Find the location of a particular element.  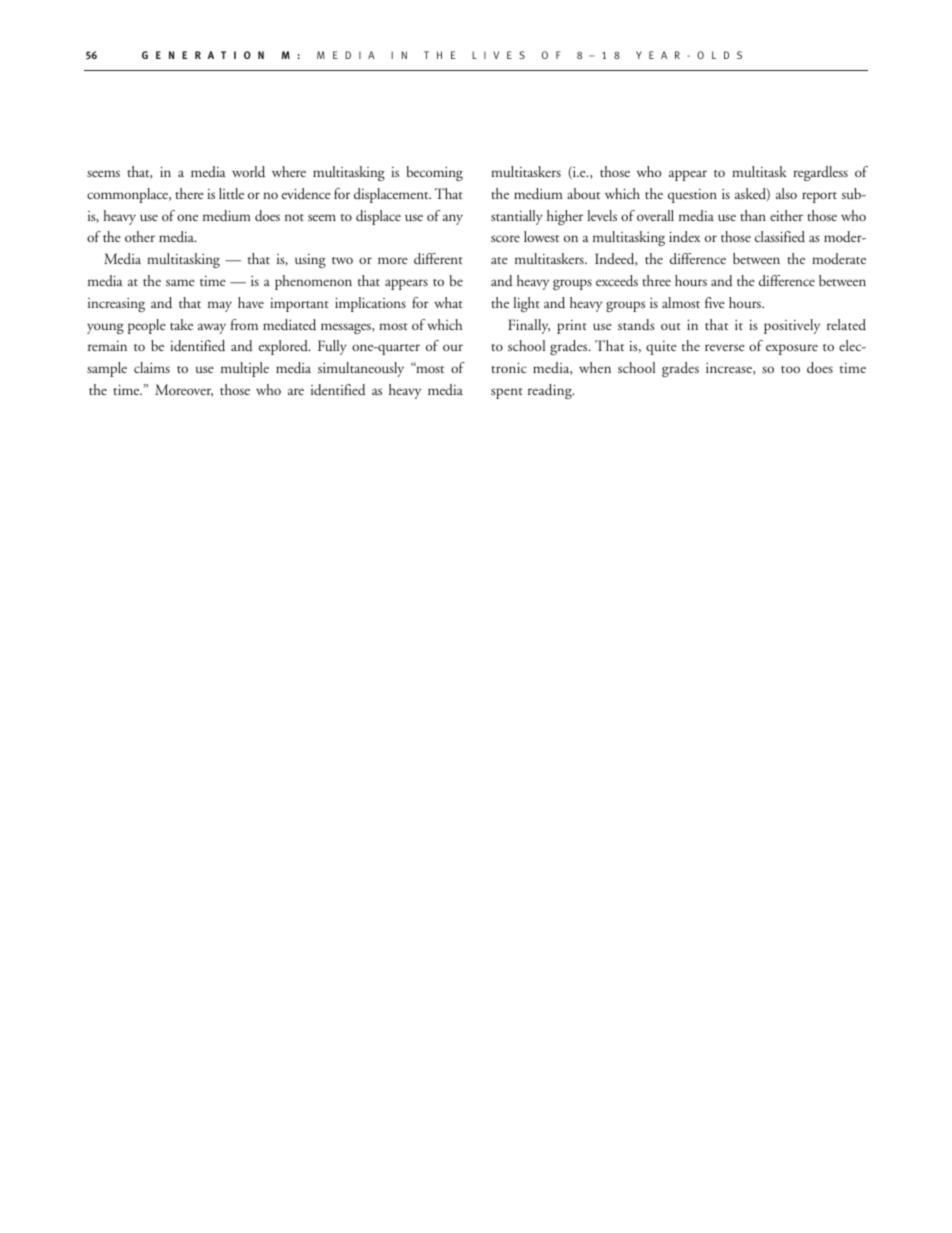

reverse is located at coordinates (725, 347).
